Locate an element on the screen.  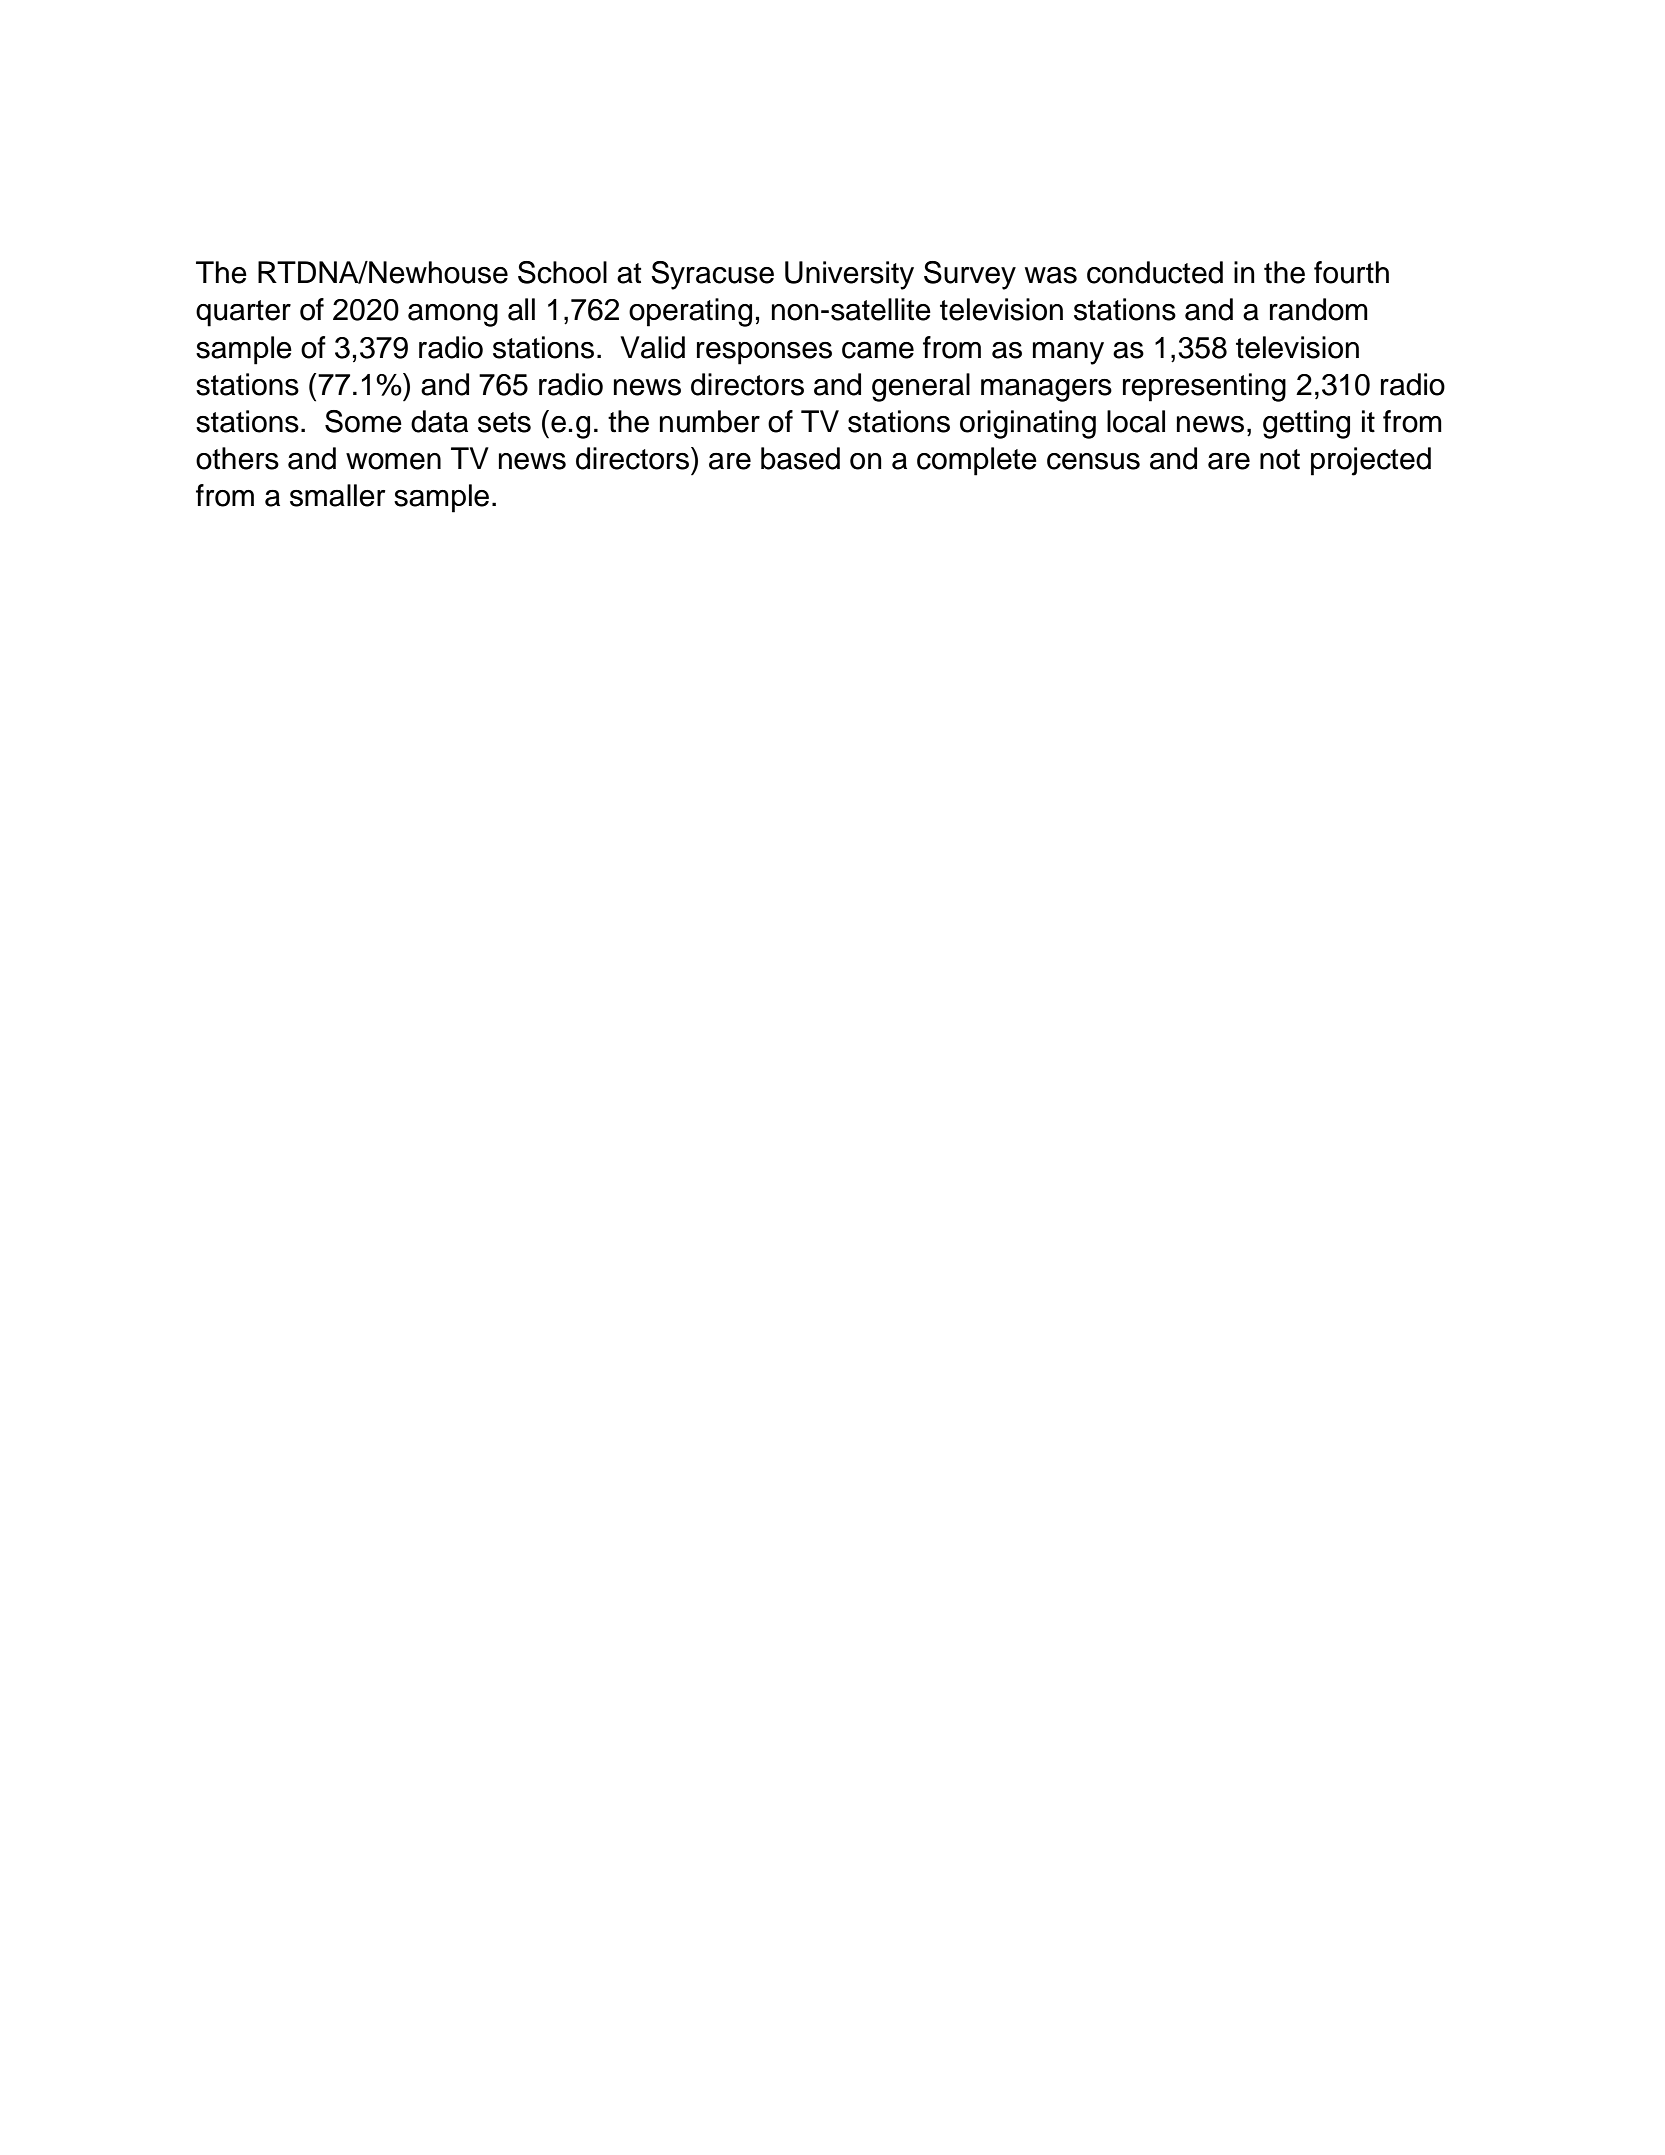
conducted is located at coordinates (1155, 272).
